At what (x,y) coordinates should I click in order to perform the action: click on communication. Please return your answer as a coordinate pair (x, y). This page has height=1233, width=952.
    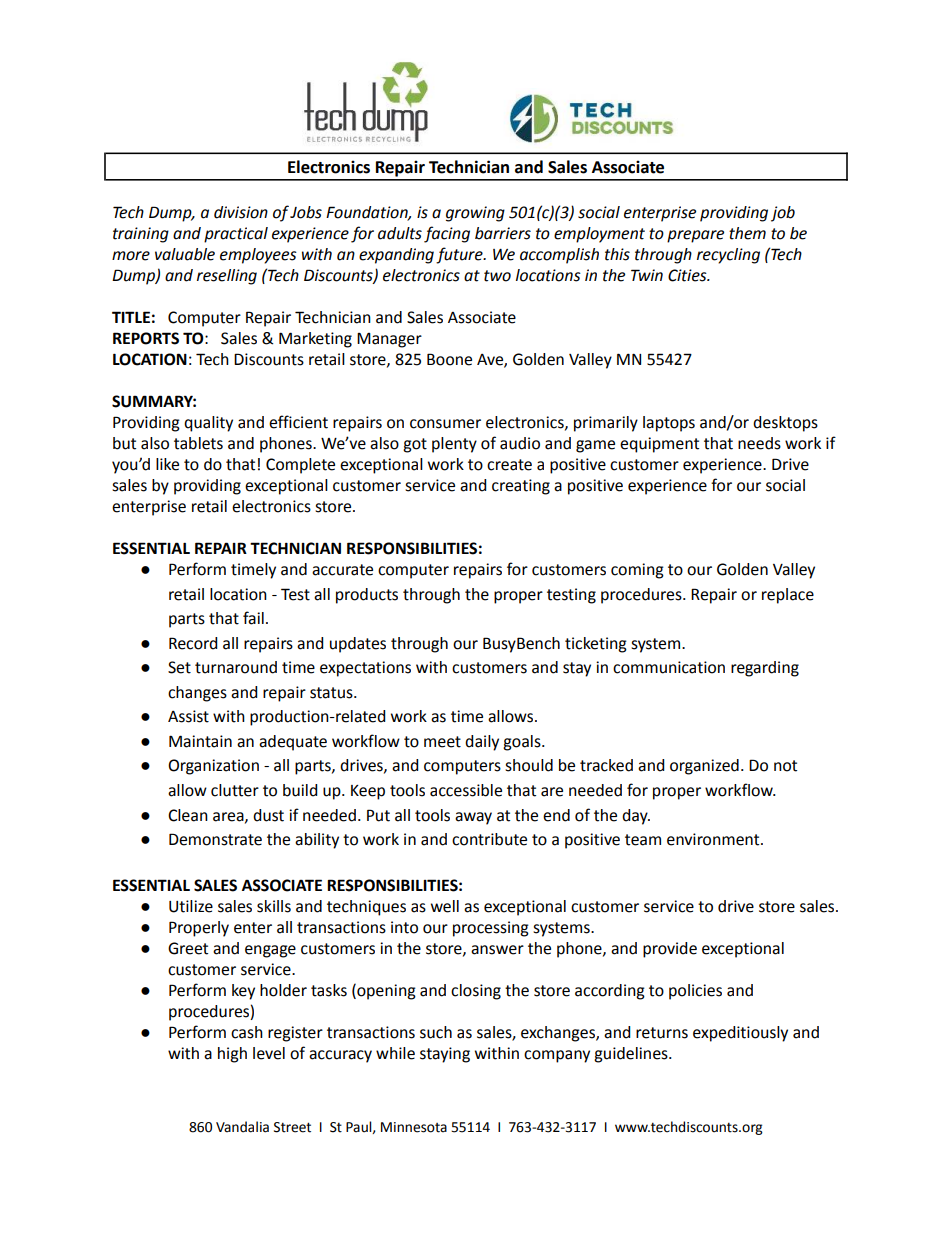
    Looking at the image, I should click on (669, 667).
